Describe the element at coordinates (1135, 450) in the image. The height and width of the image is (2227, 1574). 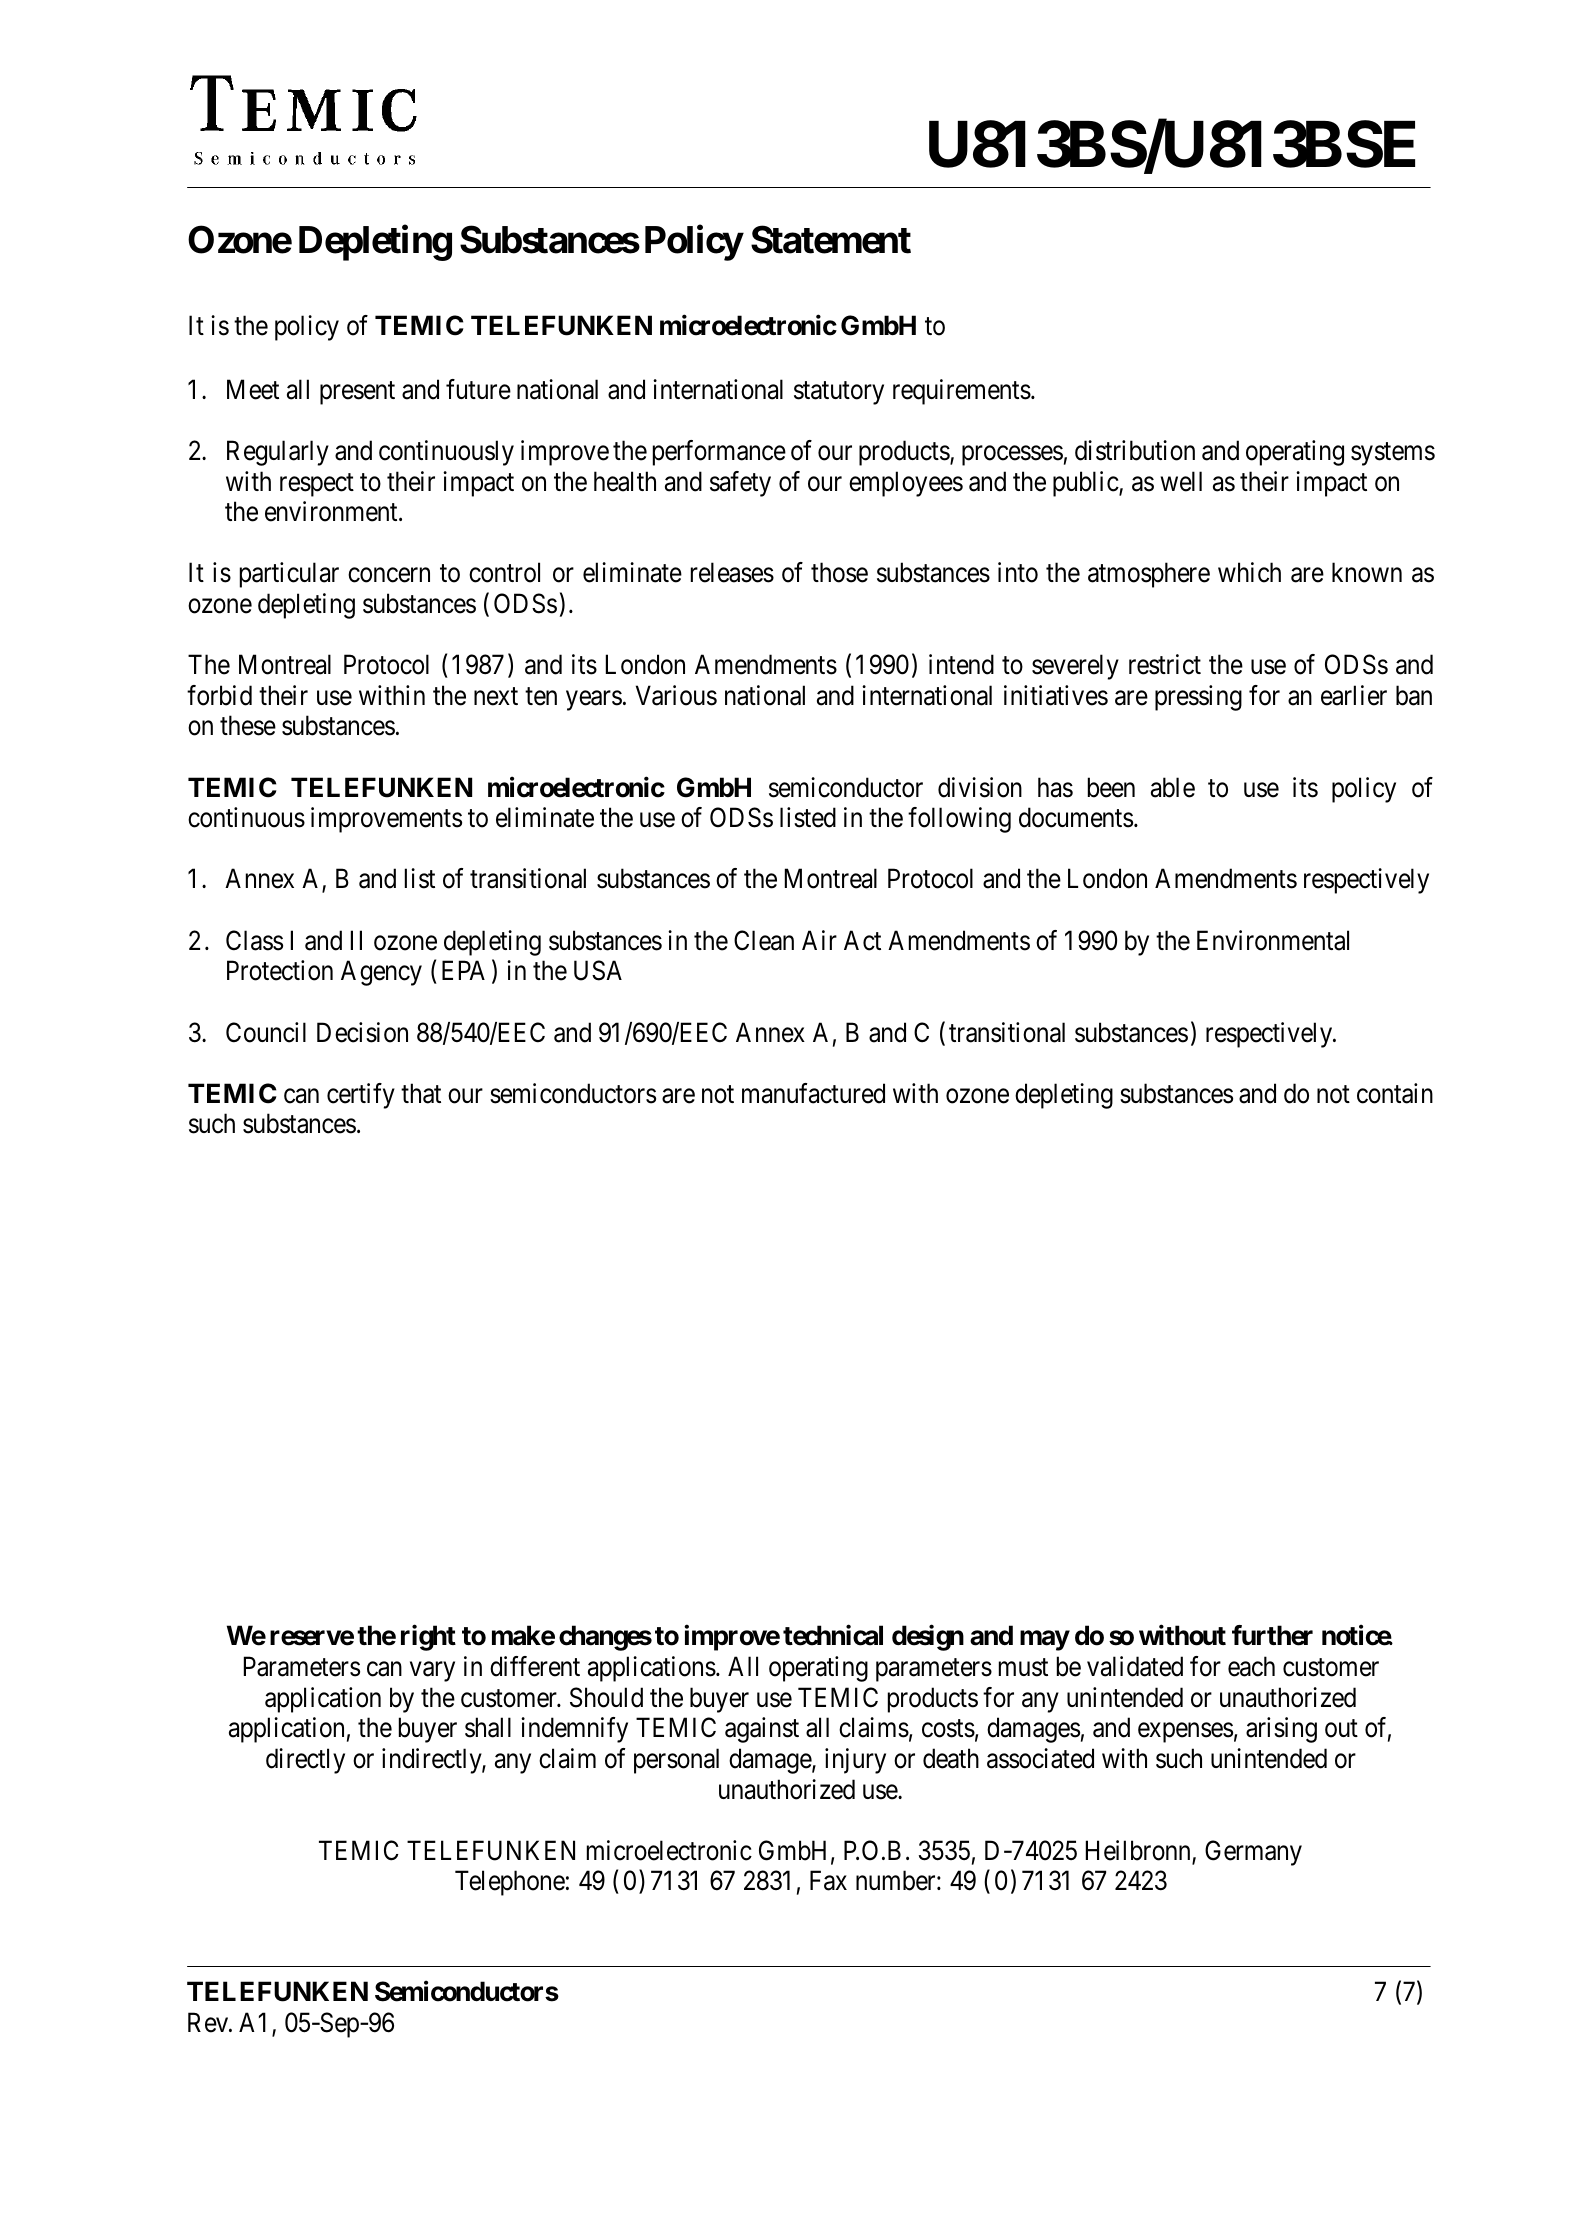
I see `distribution` at that location.
